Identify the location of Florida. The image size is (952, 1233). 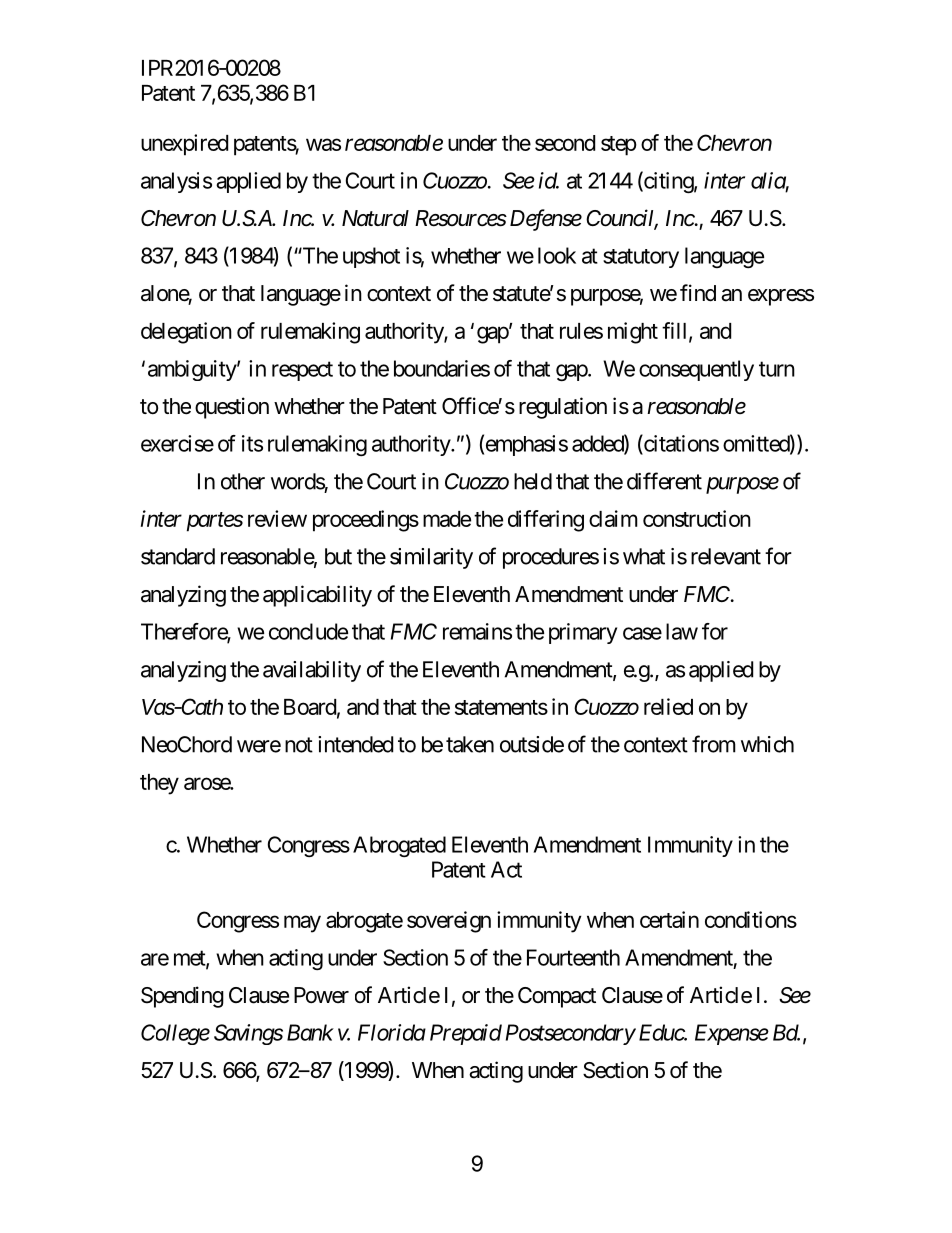
(392, 1032).
